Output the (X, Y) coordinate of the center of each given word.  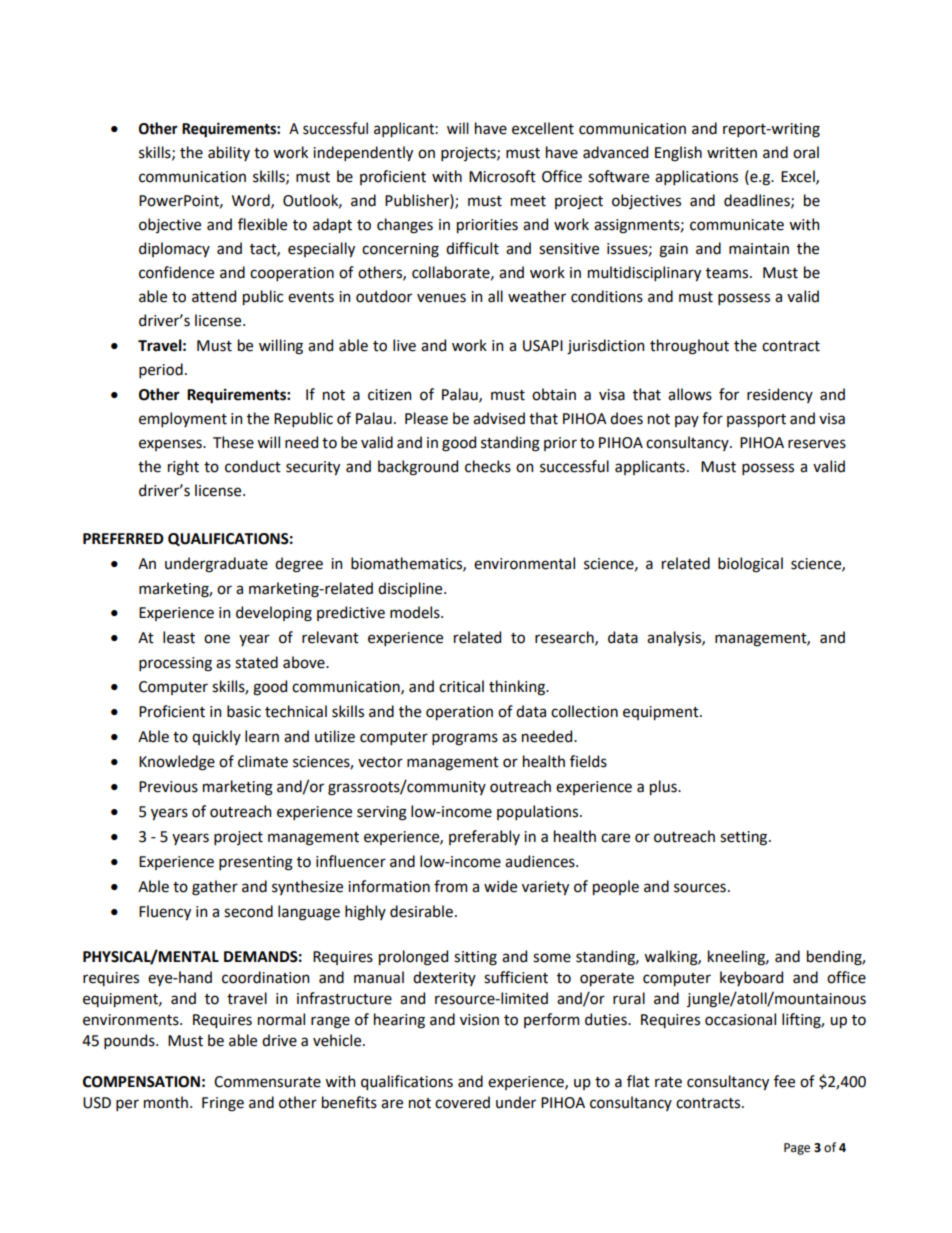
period (161, 370)
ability (229, 153)
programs (465, 739)
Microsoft (502, 176)
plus (664, 787)
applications (696, 177)
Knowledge (177, 763)
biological (750, 565)
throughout (689, 347)
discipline (411, 589)
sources (700, 888)
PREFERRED (123, 538)
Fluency (165, 912)
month (166, 1102)
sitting (475, 958)
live (404, 345)
